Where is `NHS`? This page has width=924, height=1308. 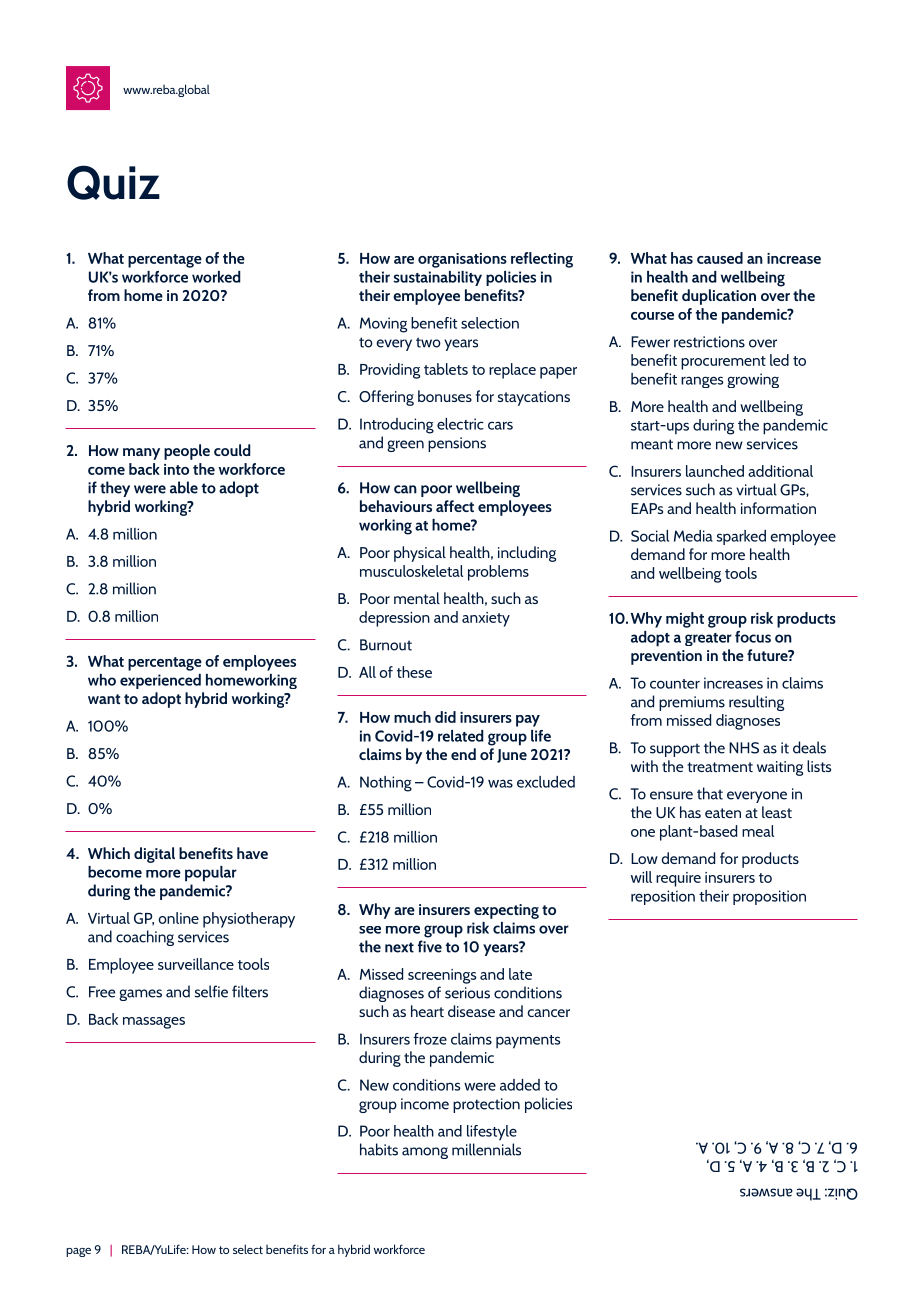
NHS is located at coordinates (744, 748).
